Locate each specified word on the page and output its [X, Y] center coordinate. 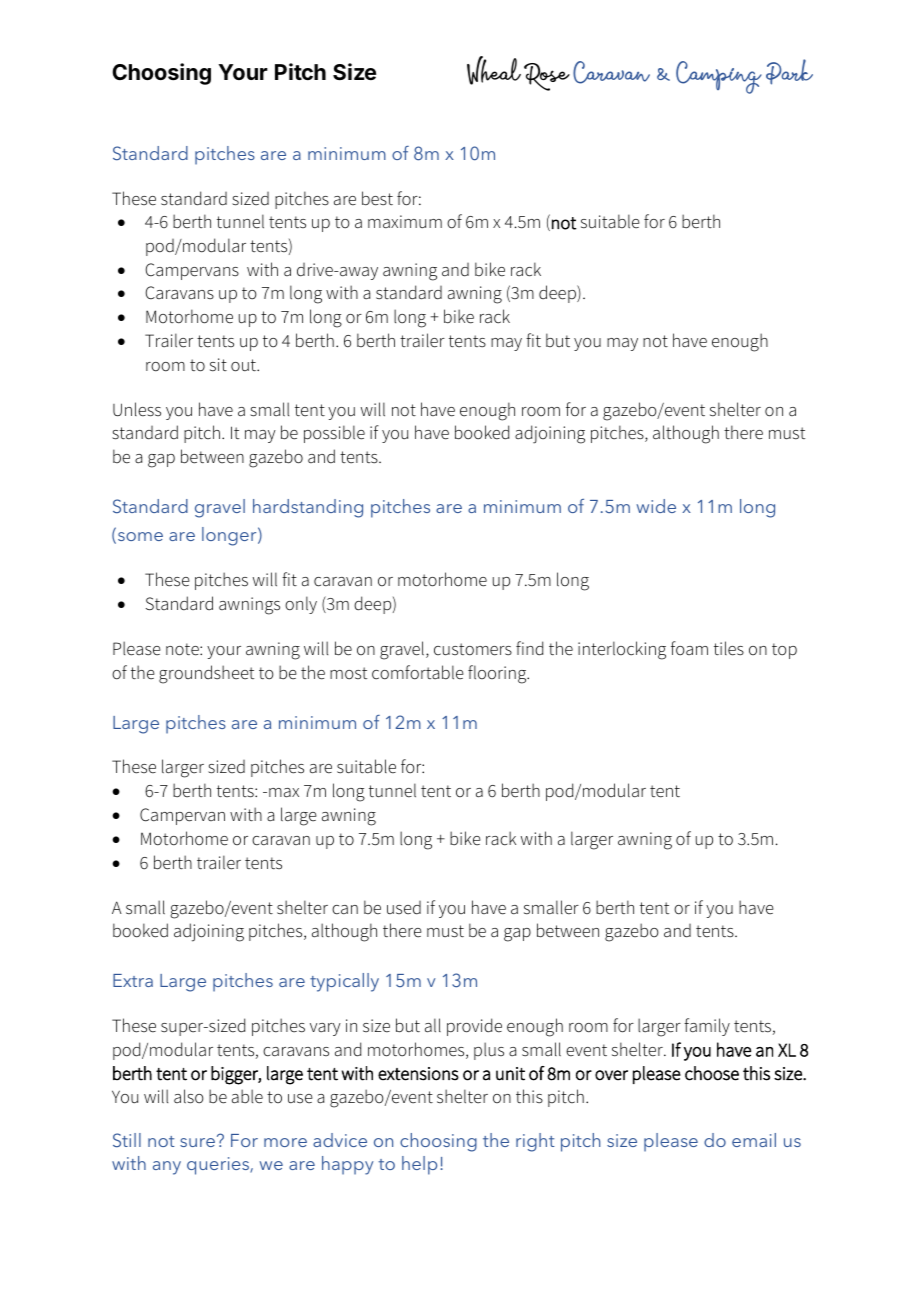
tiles [729, 648]
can [345, 910]
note [183, 649]
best [377, 198]
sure [197, 1142]
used [404, 908]
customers [473, 649]
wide [656, 506]
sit [218, 365]
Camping [719, 77]
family [707, 1027]
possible [334, 434]
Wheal [494, 70]
